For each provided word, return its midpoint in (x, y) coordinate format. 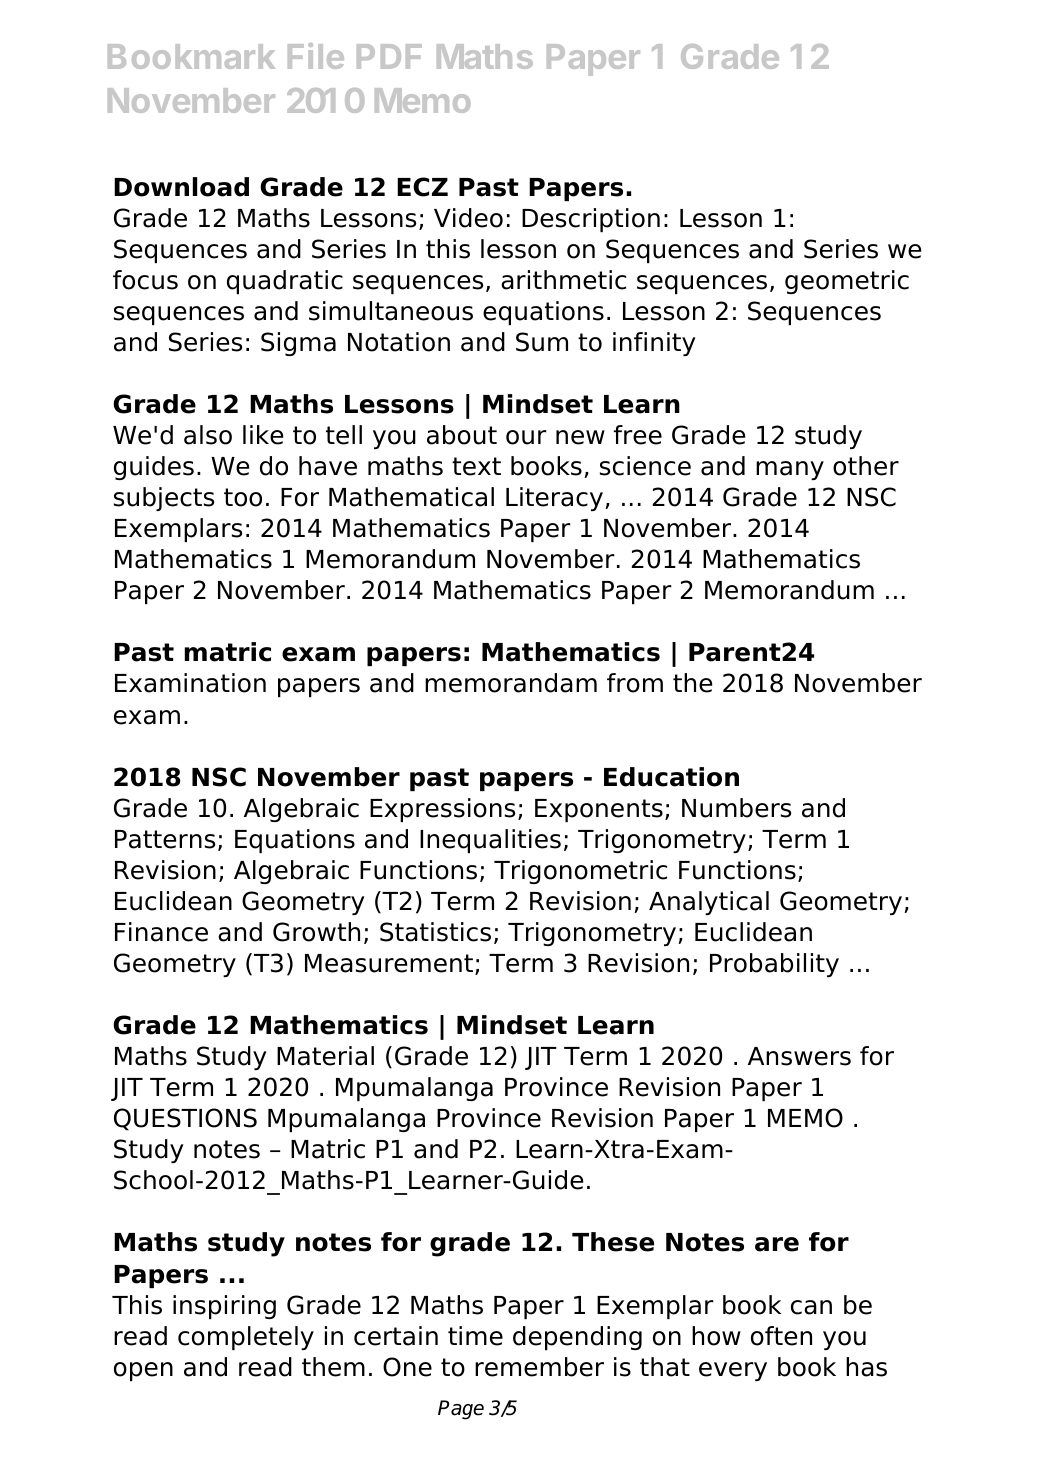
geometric (847, 282)
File (316, 56)
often (781, 1336)
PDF (389, 56)
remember (539, 1367)
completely (246, 1338)
